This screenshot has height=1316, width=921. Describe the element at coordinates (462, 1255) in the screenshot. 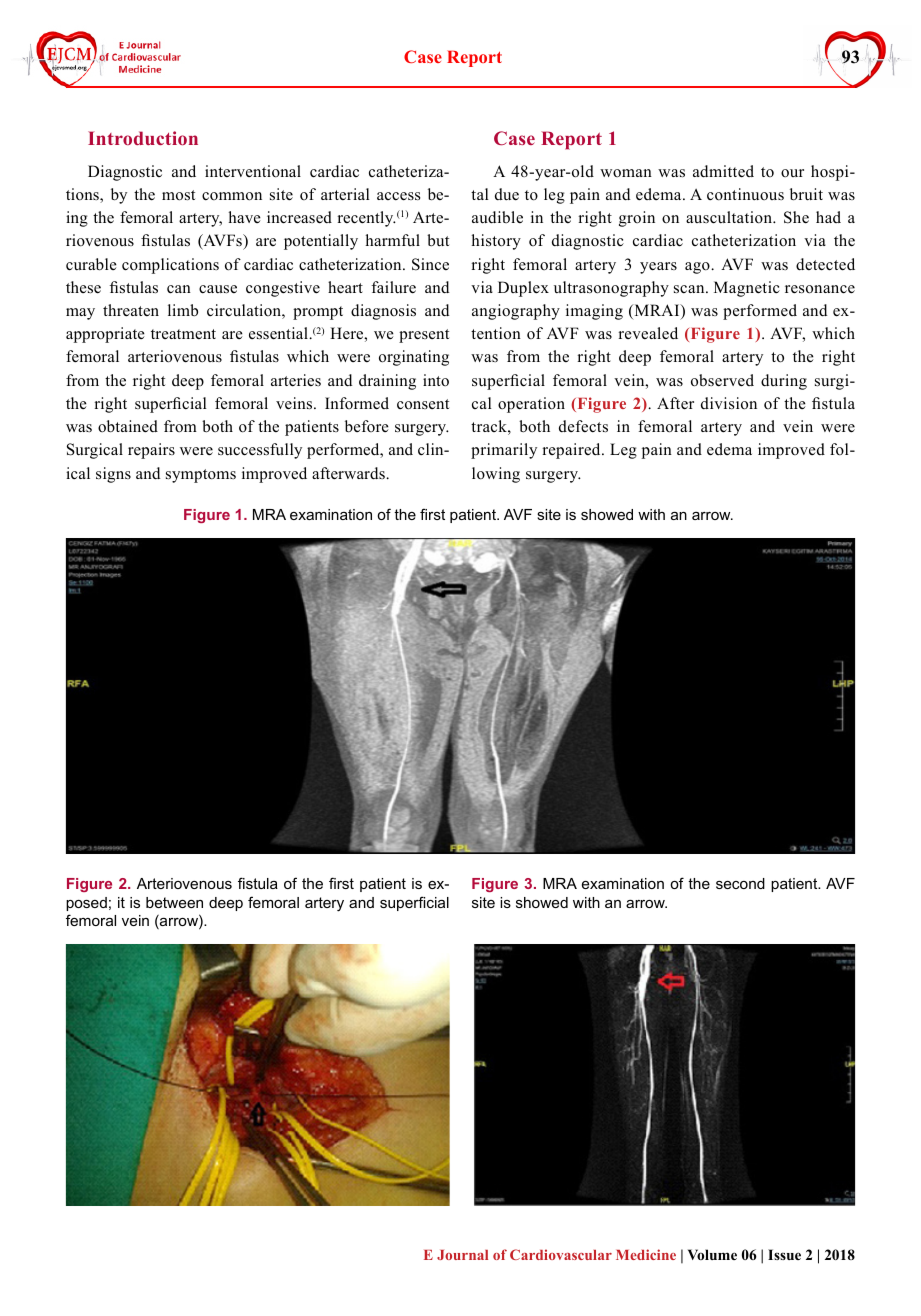

I see `Journal` at that location.
